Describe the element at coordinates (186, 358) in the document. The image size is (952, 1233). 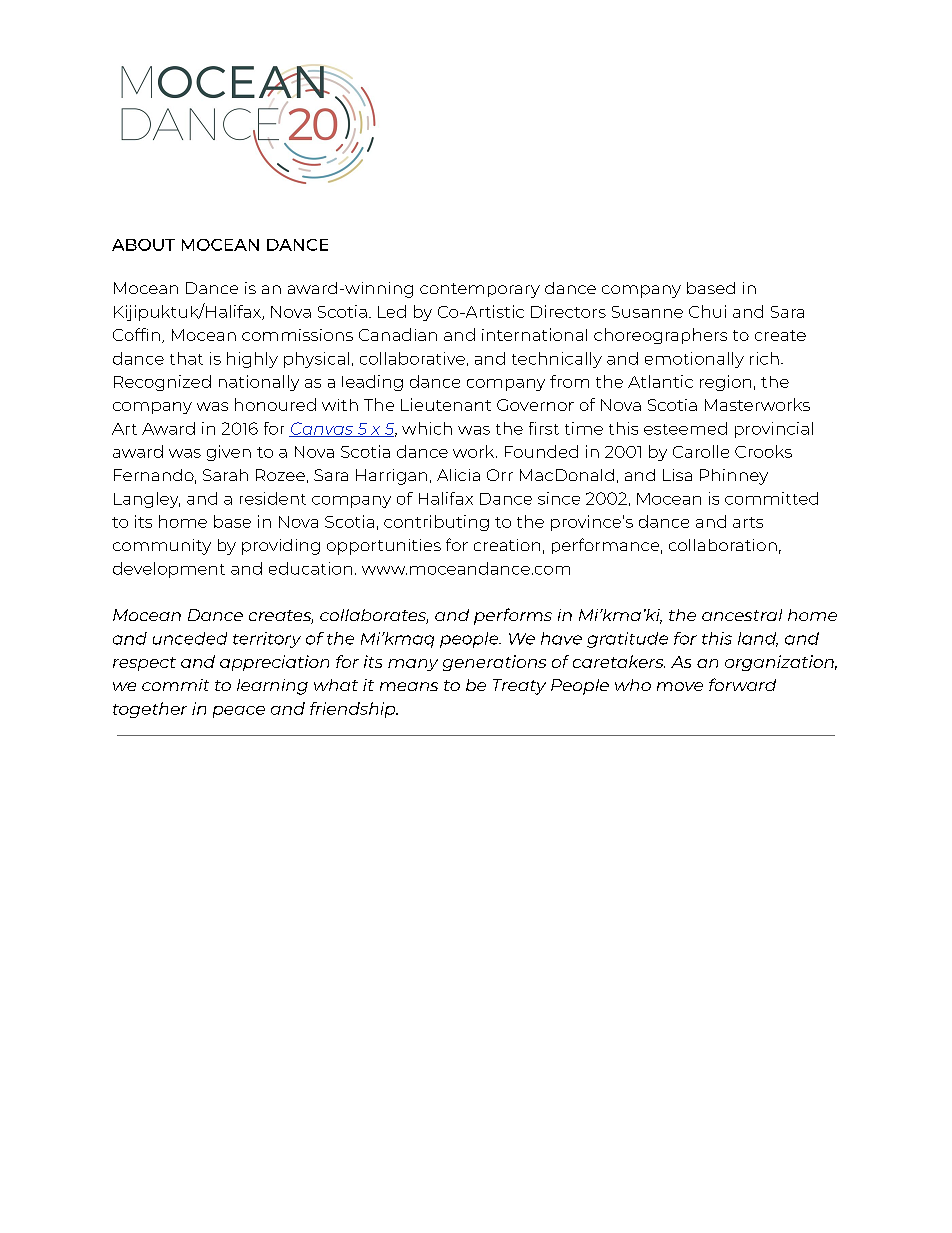
I see `that` at that location.
